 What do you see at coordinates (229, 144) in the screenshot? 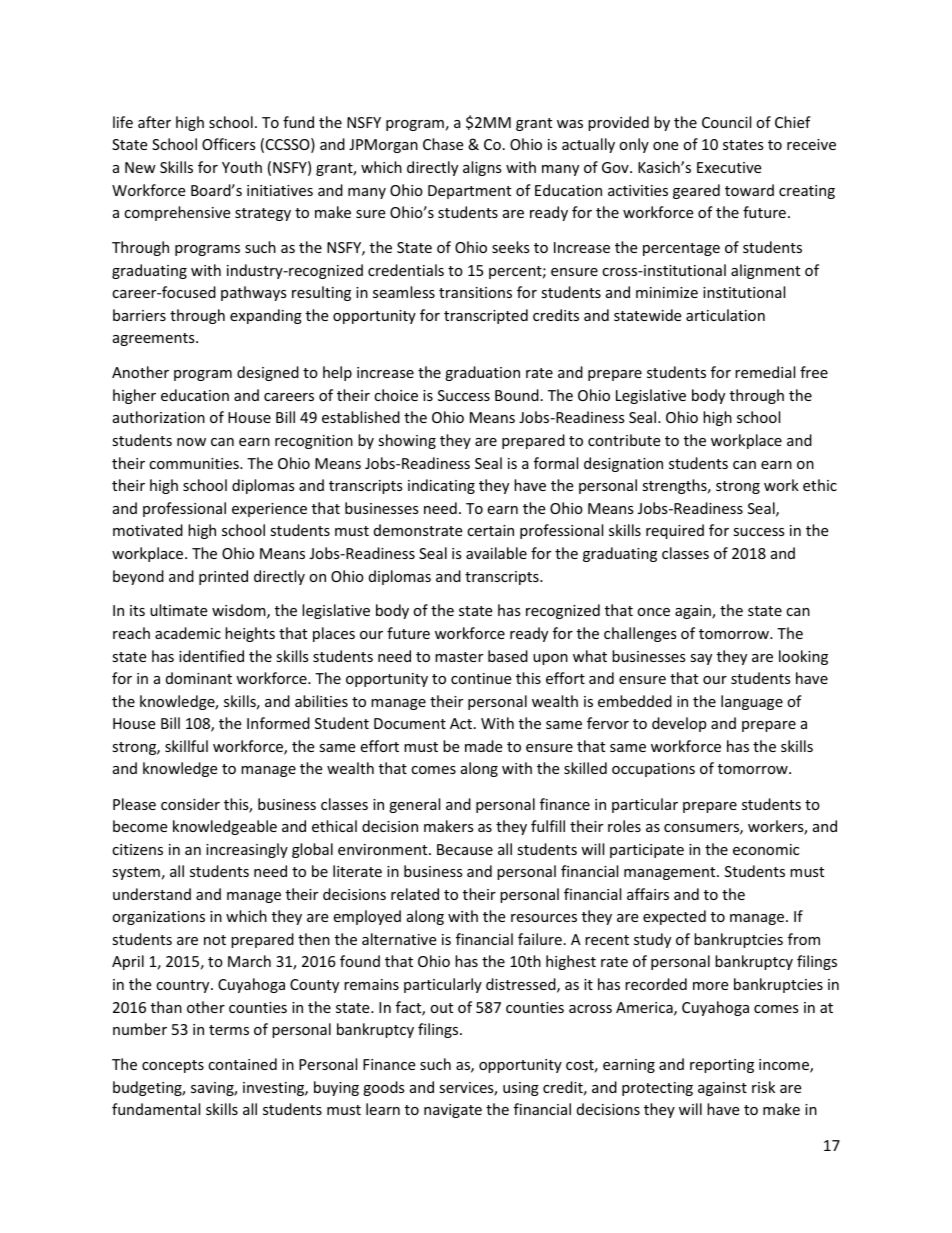
I see `Officers` at bounding box center [229, 144].
